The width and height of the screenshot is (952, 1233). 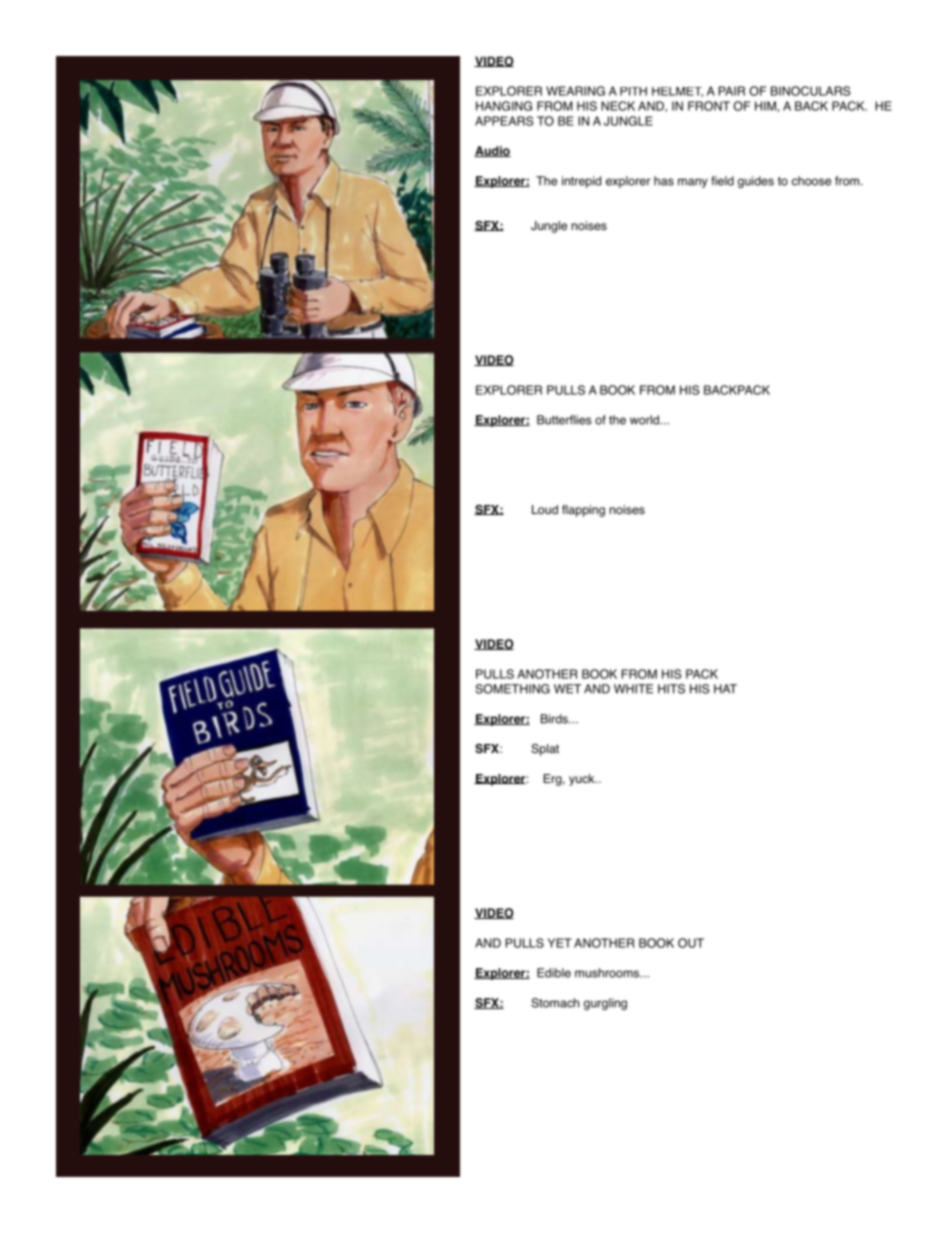 What do you see at coordinates (691, 943) in the screenshot?
I see `OUT` at bounding box center [691, 943].
